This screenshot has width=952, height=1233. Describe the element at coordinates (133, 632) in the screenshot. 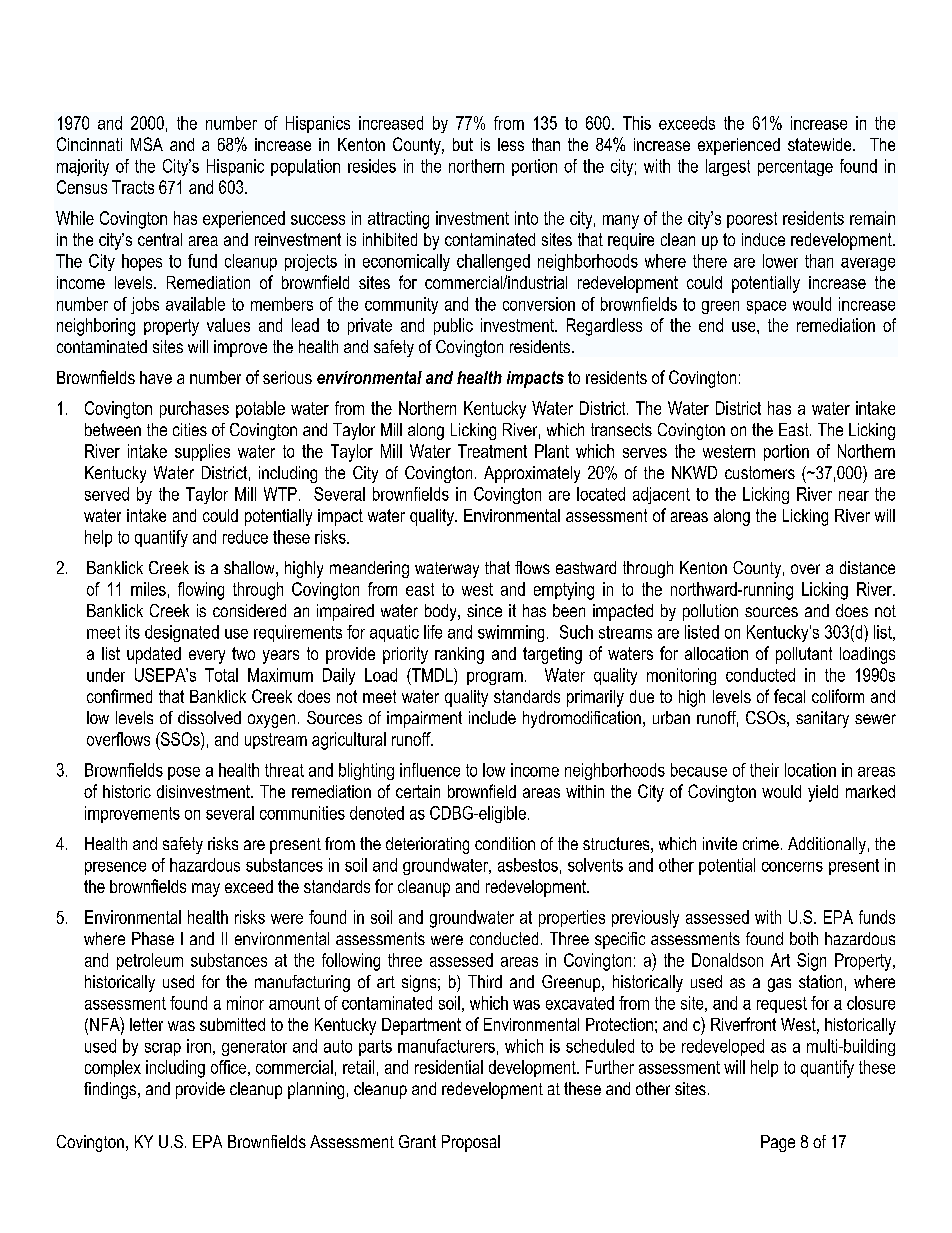

I see `its` at that location.
